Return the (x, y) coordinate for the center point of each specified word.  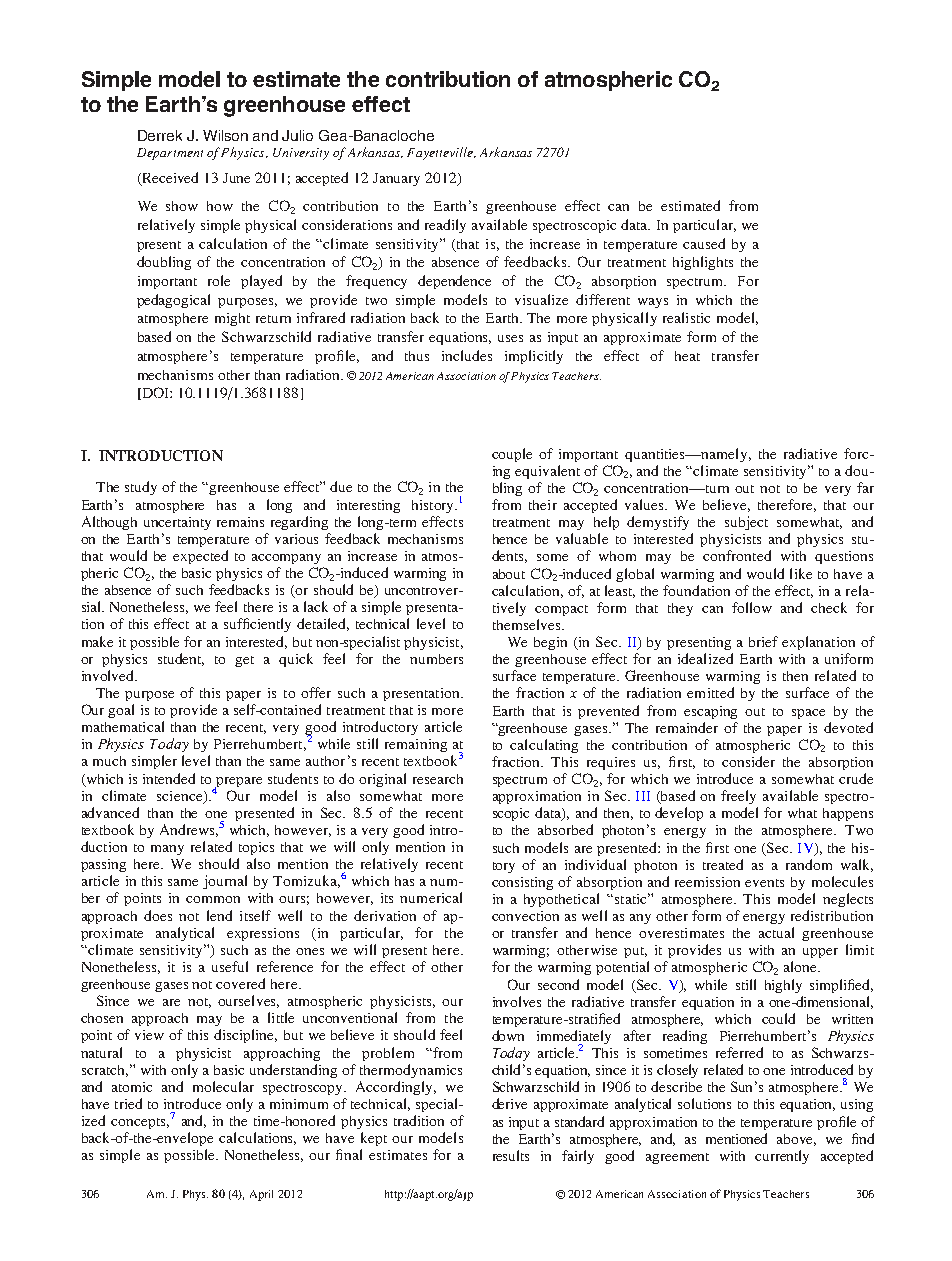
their (543, 505)
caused (704, 243)
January (396, 179)
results (511, 1155)
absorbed (565, 829)
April (261, 1195)
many (167, 850)
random (809, 864)
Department (170, 154)
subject (746, 523)
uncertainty (177, 523)
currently (782, 1157)
